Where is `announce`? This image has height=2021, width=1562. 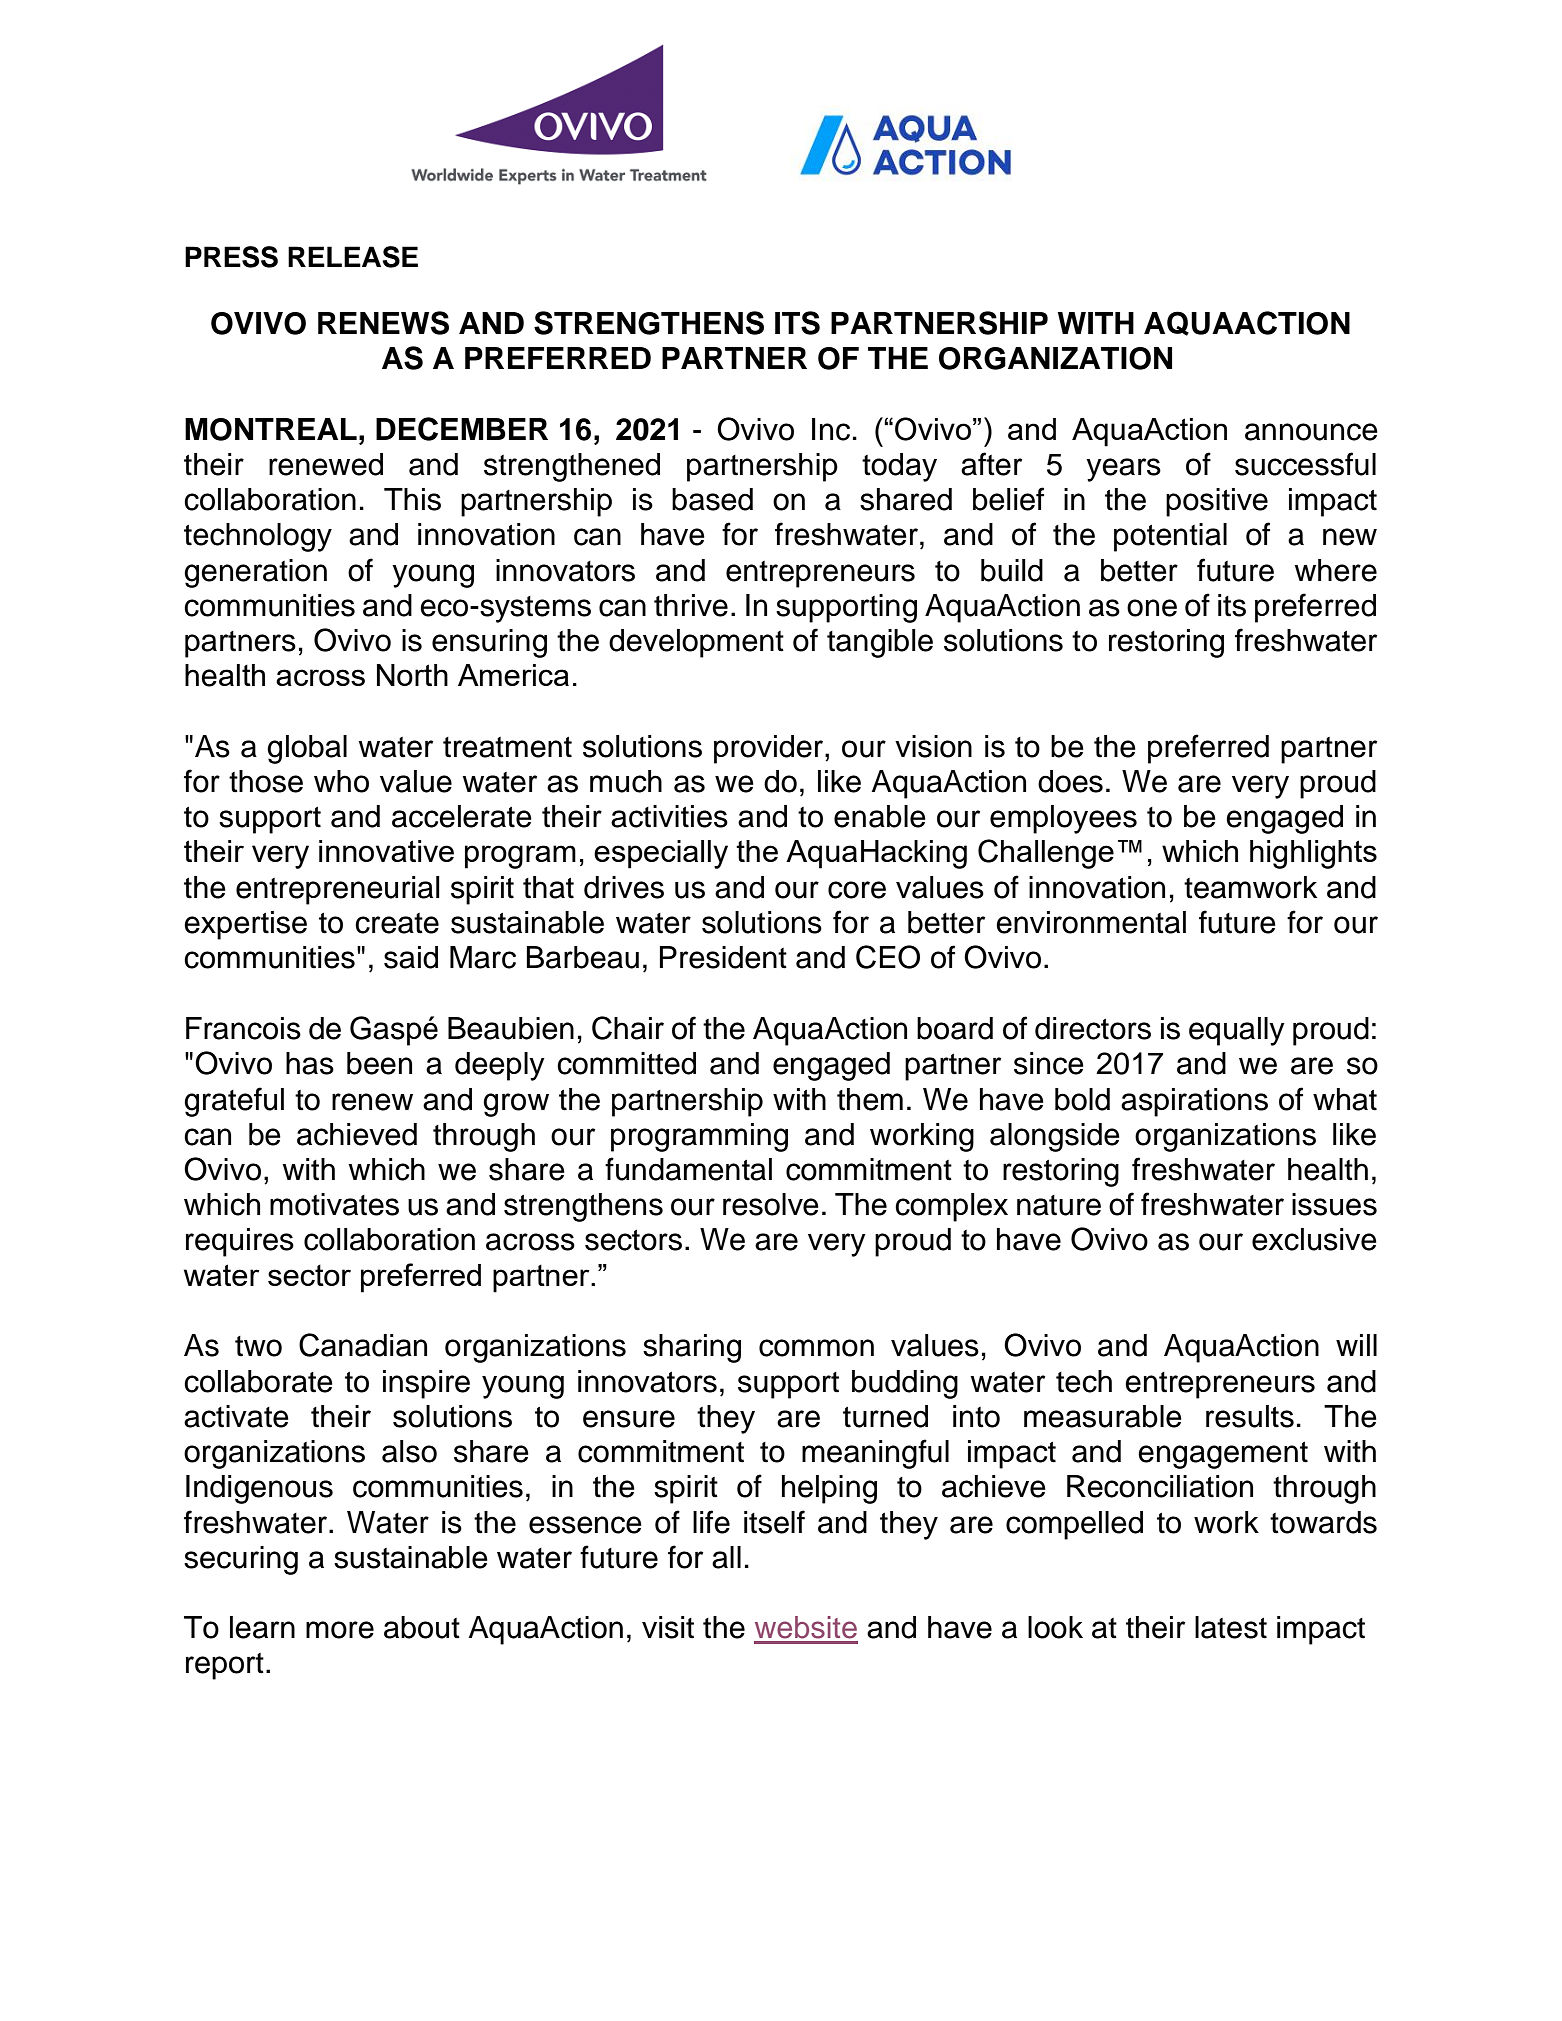
announce is located at coordinates (1311, 432).
